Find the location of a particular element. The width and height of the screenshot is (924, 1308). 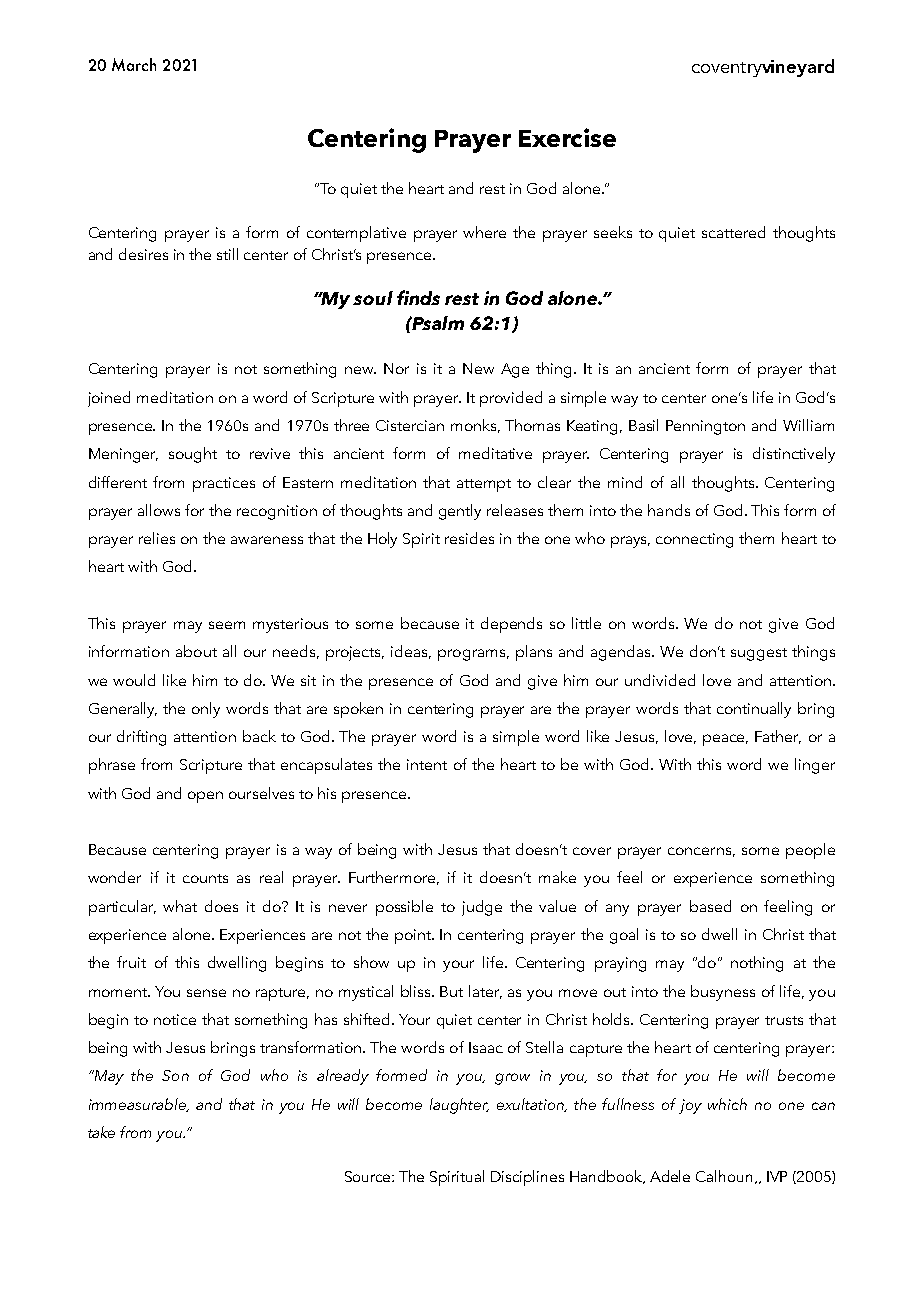

March is located at coordinates (134, 64).
